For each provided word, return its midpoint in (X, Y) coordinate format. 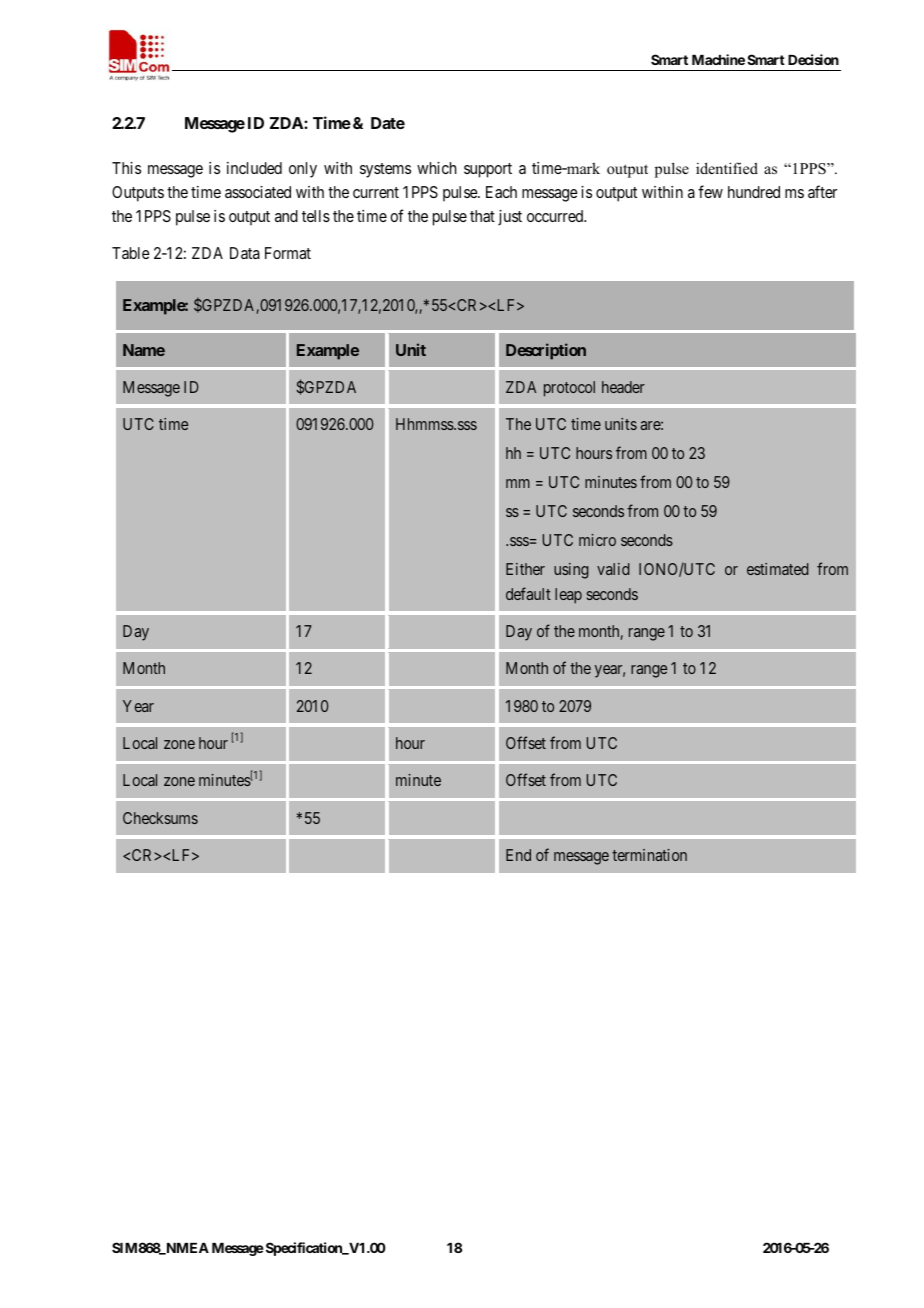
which (437, 168)
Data (245, 253)
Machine (718, 59)
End (518, 855)
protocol (569, 389)
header (623, 387)
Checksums (160, 818)
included (254, 168)
